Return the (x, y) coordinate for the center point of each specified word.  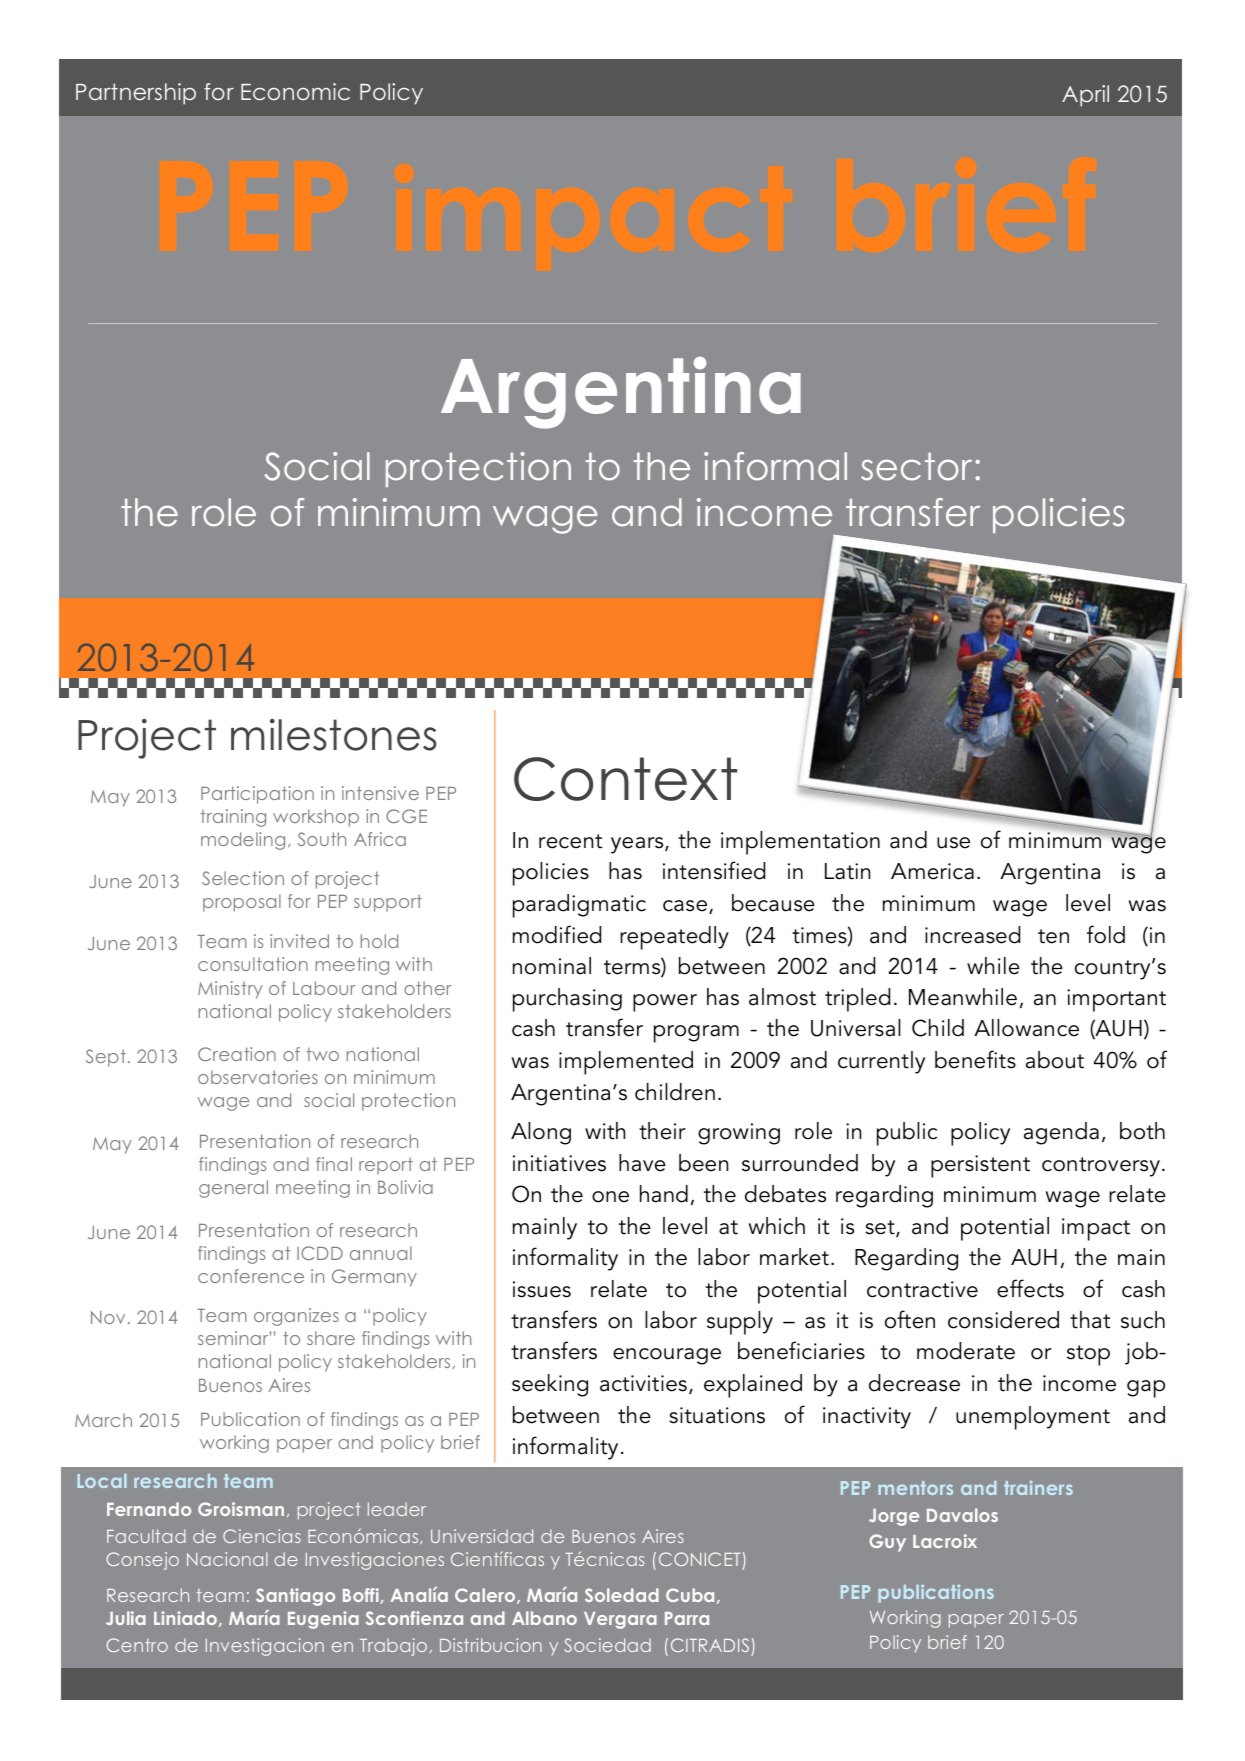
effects (1030, 1288)
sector (916, 466)
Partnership (136, 94)
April (1085, 96)
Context (625, 779)
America (932, 871)
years (638, 845)
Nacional (227, 1559)
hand (664, 1194)
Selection (243, 878)
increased (972, 935)
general (233, 1189)
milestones (334, 735)
